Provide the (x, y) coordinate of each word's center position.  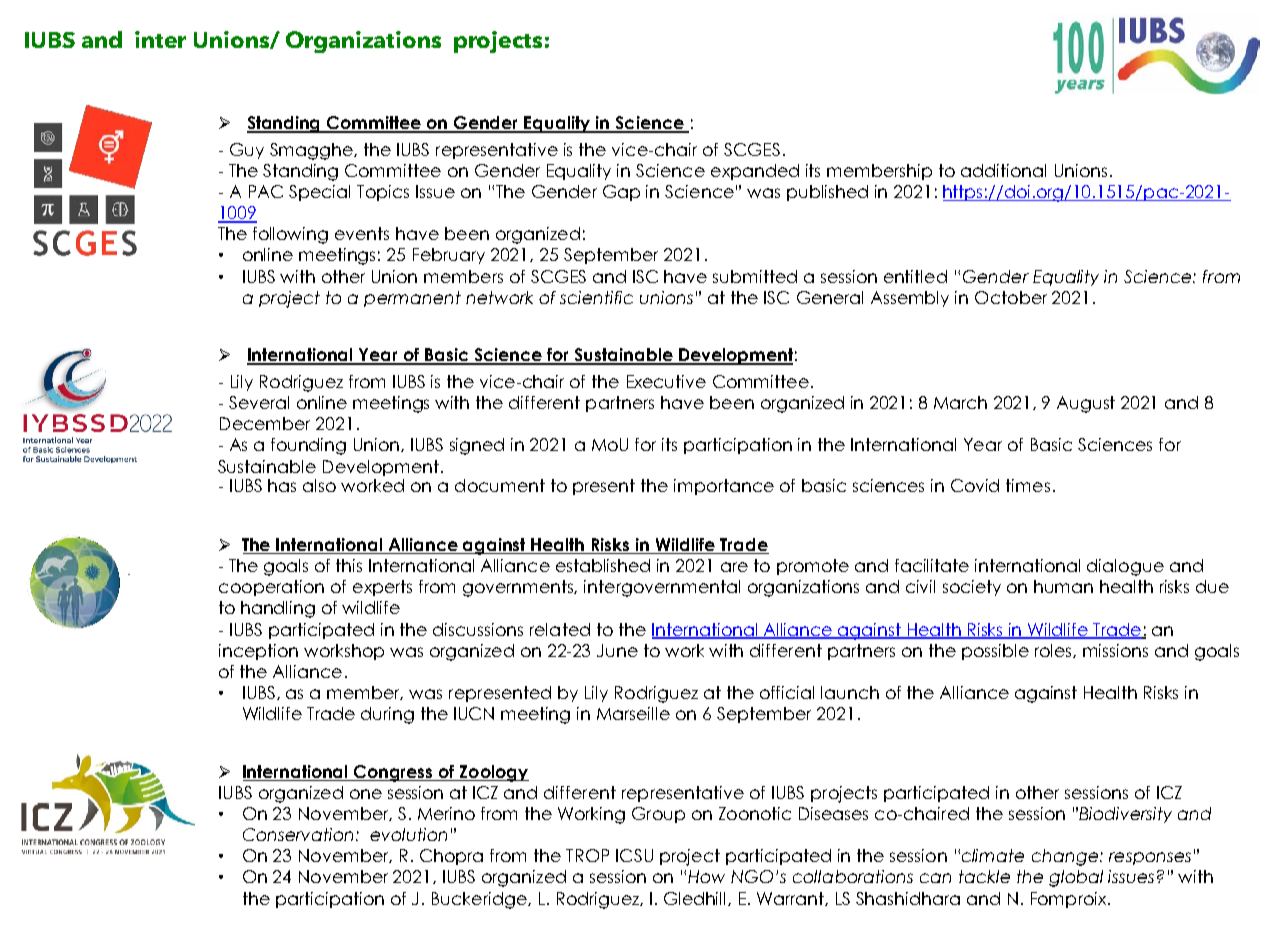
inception (258, 652)
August (1086, 404)
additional (1003, 170)
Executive (666, 381)
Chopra (451, 857)
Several (259, 402)
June (617, 650)
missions (1115, 650)
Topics (383, 193)
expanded (755, 172)
